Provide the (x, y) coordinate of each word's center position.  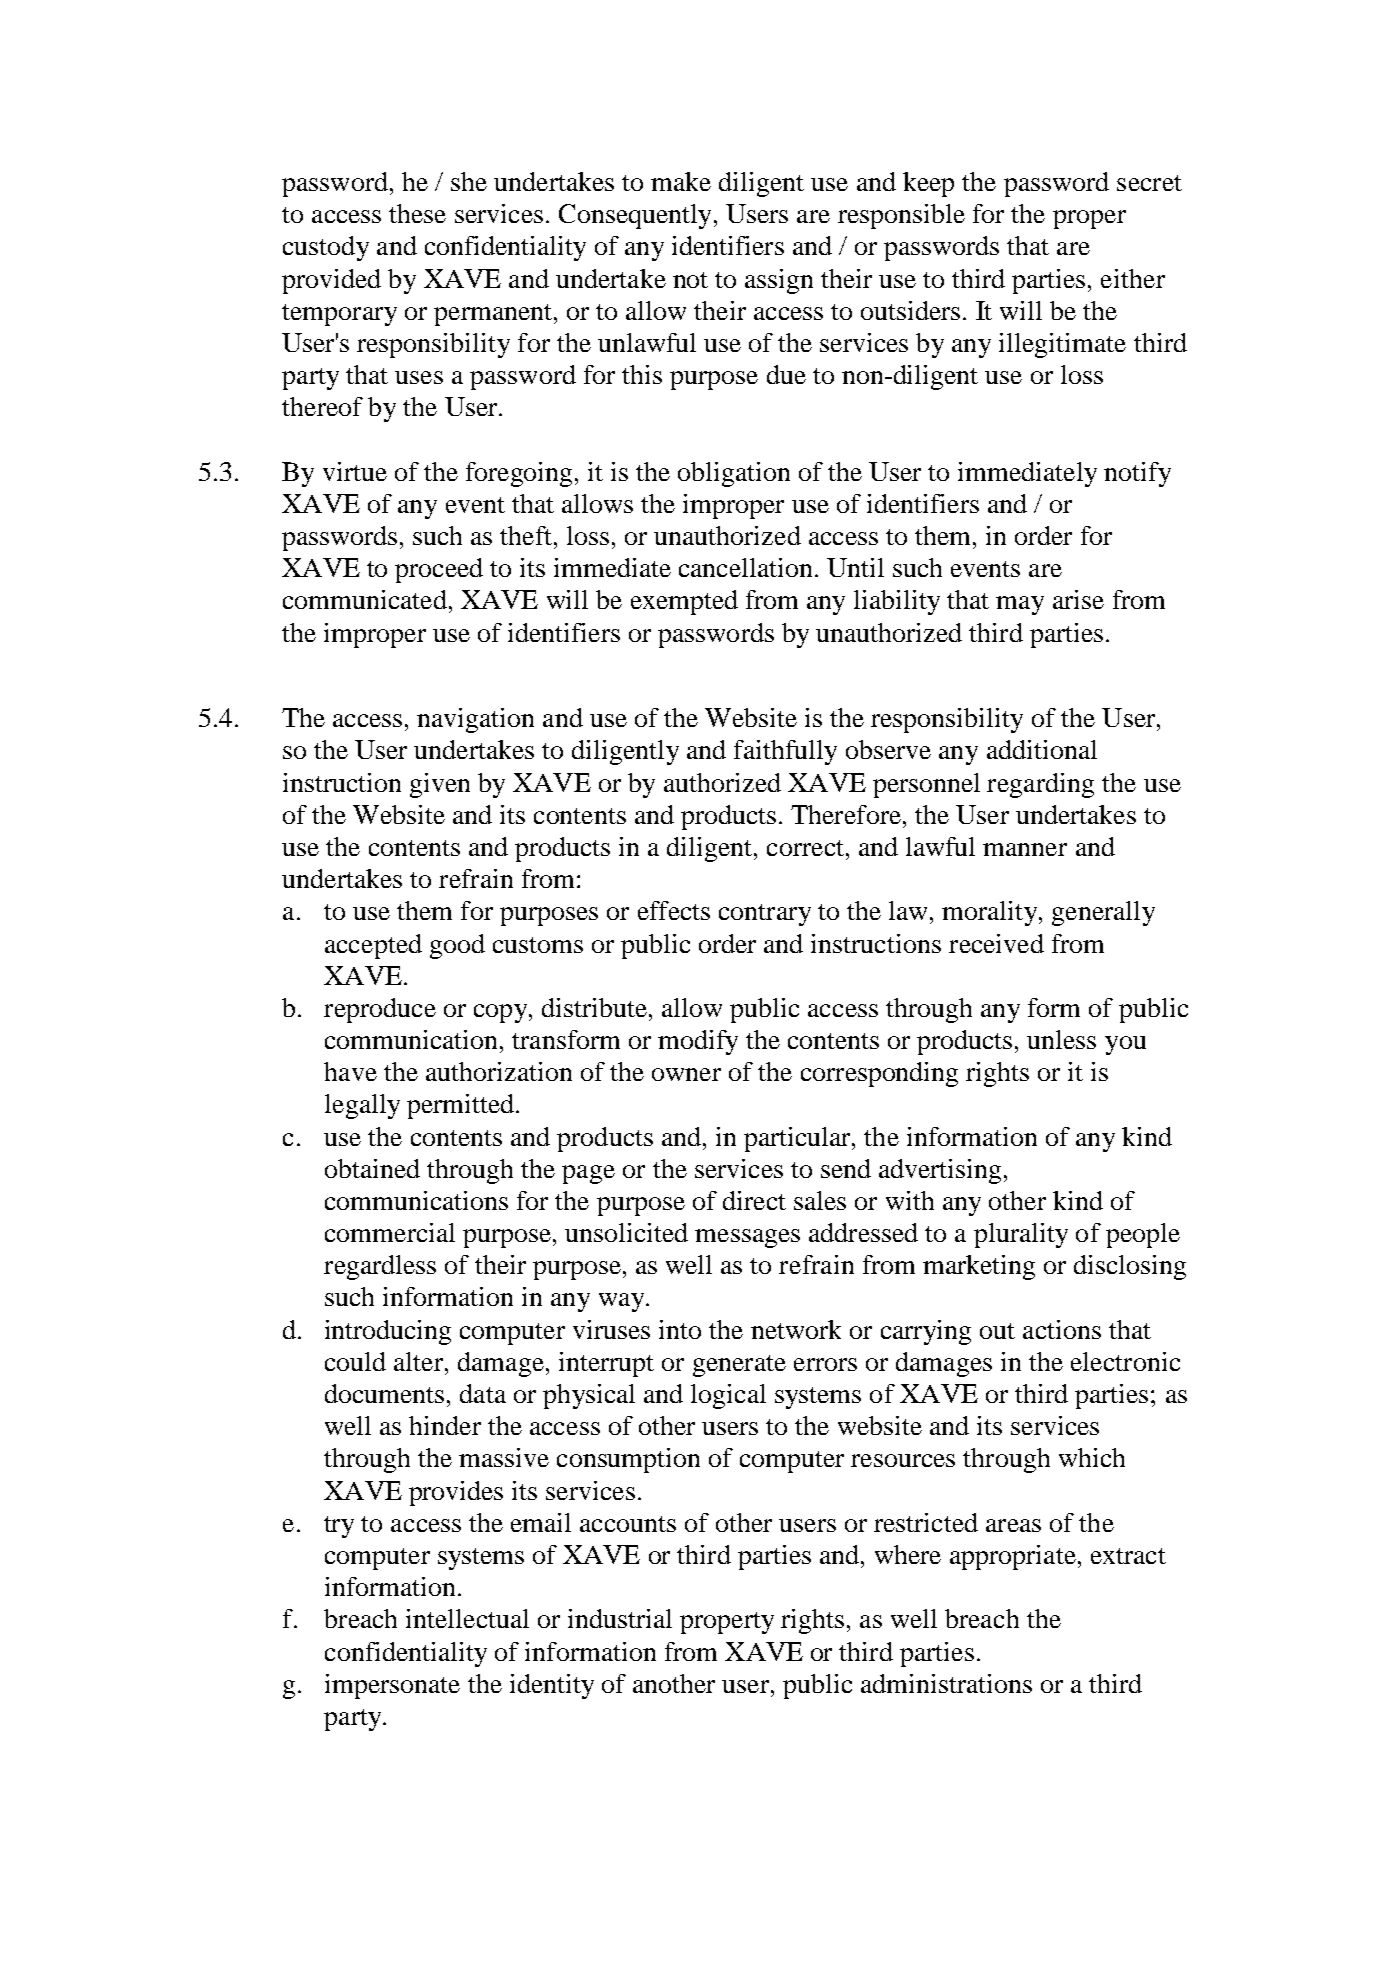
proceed (439, 570)
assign (779, 281)
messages (747, 1238)
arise (1078, 599)
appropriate (1013, 1557)
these (417, 213)
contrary (765, 915)
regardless (380, 1267)
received (996, 943)
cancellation (747, 567)
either (1133, 278)
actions (1062, 1329)
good (457, 946)
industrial (620, 1618)
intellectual (467, 1618)
